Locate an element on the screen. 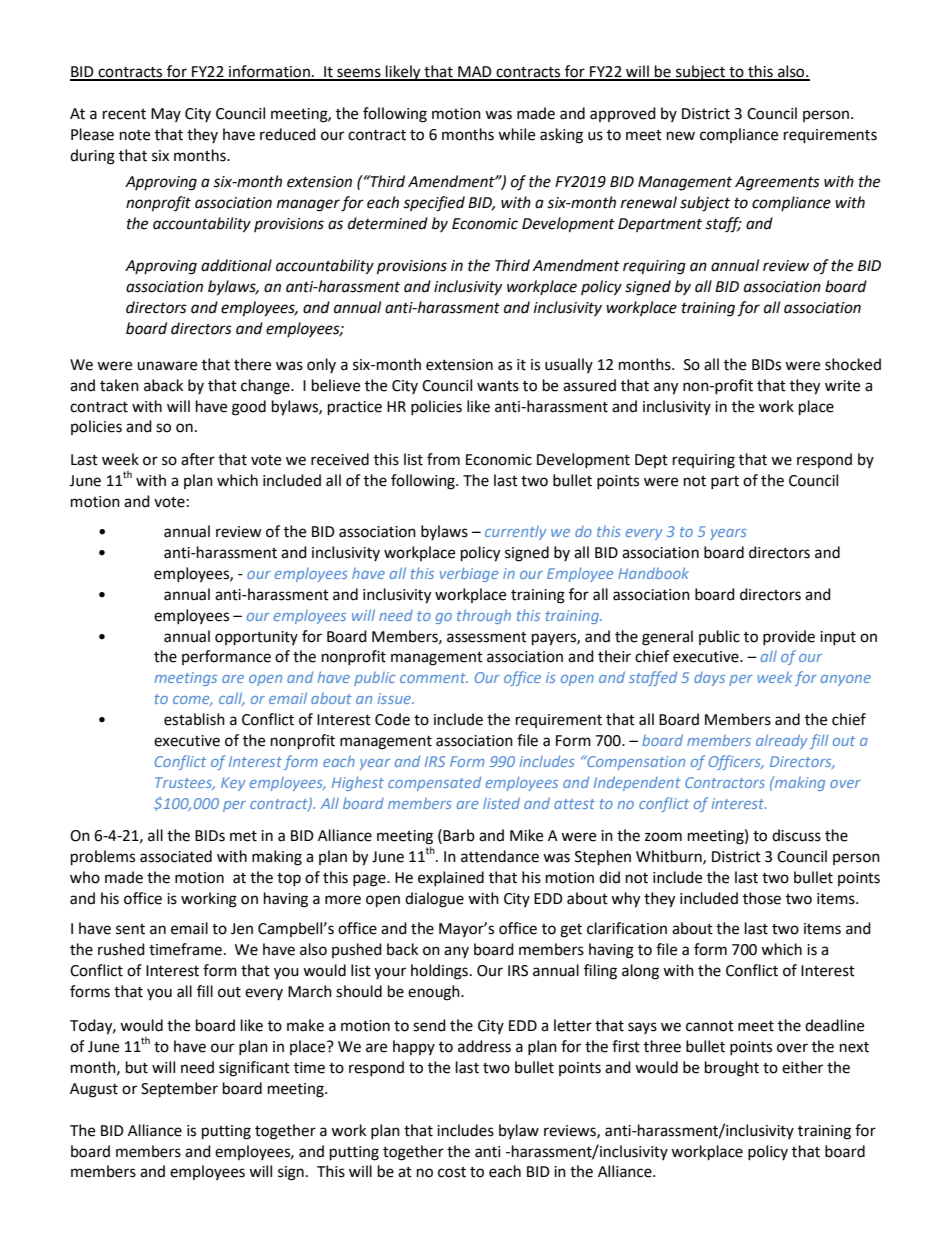 This screenshot has height=1233, width=952. Trustees is located at coordinates (185, 783).
